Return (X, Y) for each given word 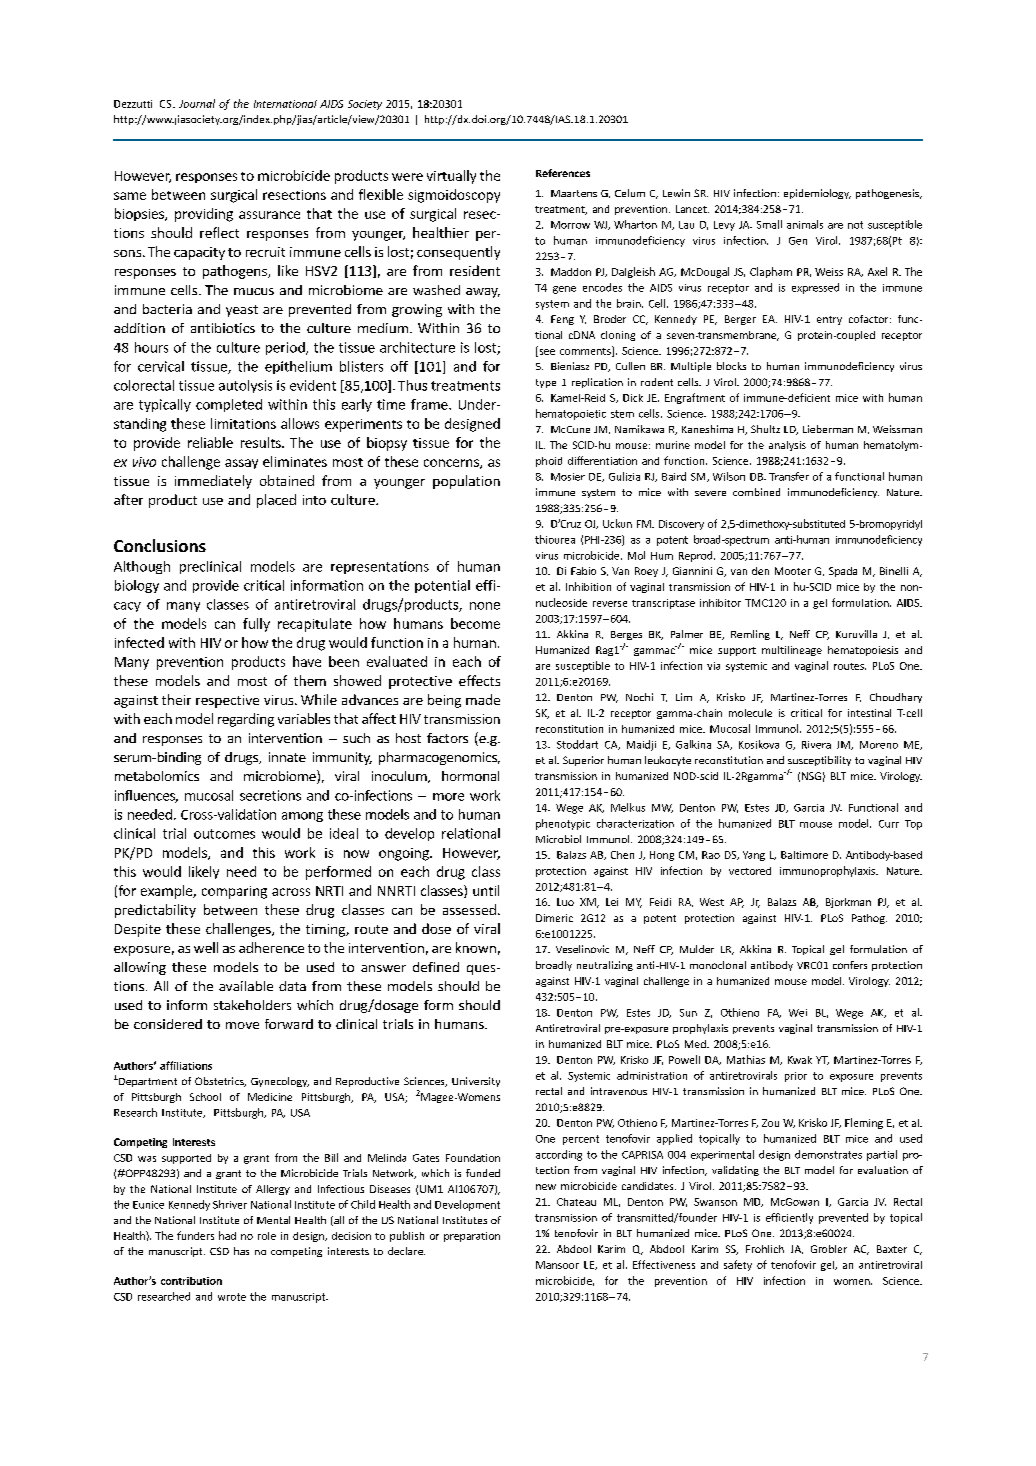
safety (738, 1265)
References (563, 173)
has (241, 1251)
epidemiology (817, 194)
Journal (197, 103)
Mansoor (557, 1265)
